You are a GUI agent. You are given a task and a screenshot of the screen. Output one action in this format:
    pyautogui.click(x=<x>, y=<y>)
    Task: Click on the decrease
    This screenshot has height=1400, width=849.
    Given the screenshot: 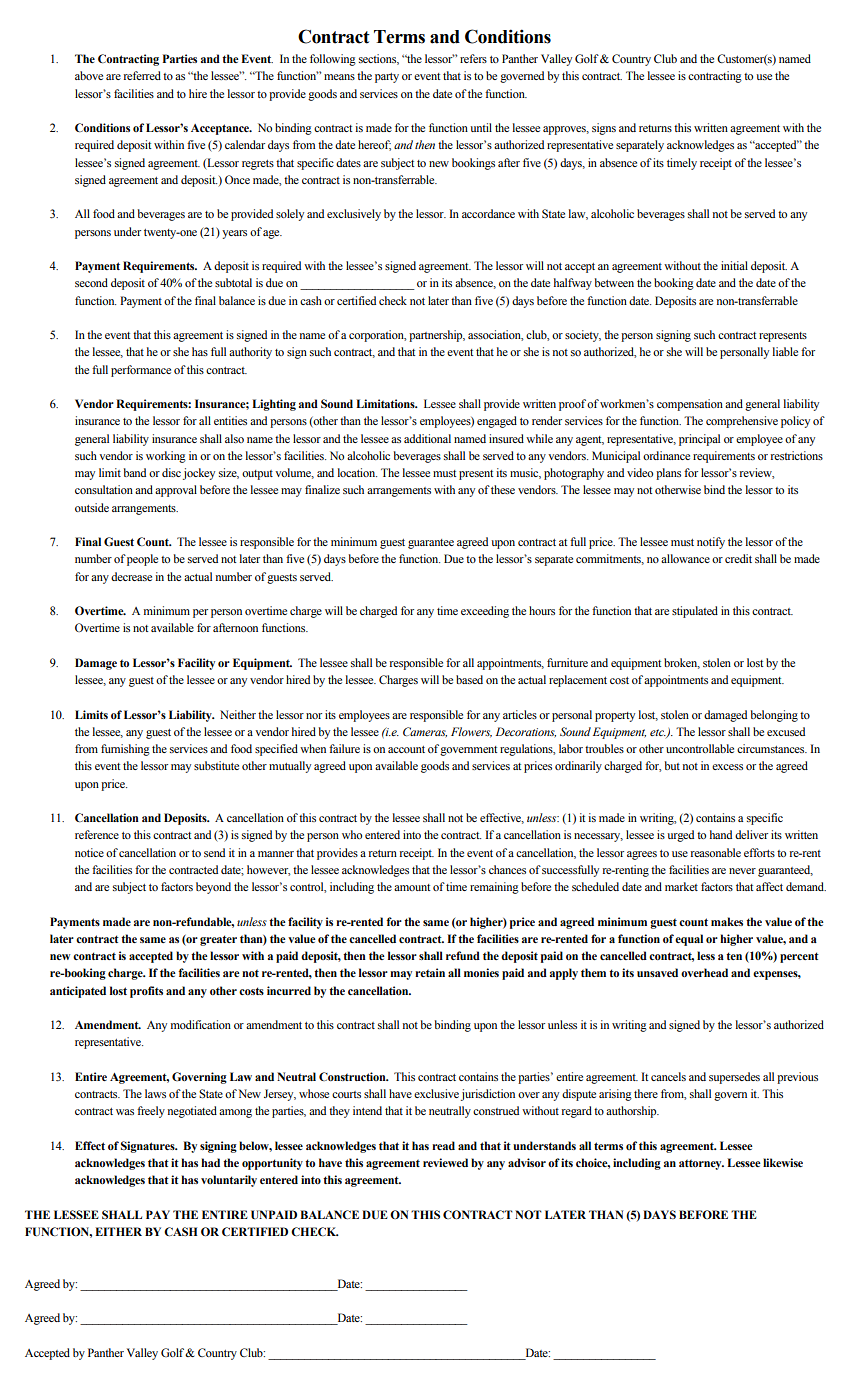 What is the action you would take?
    pyautogui.click(x=131, y=576)
